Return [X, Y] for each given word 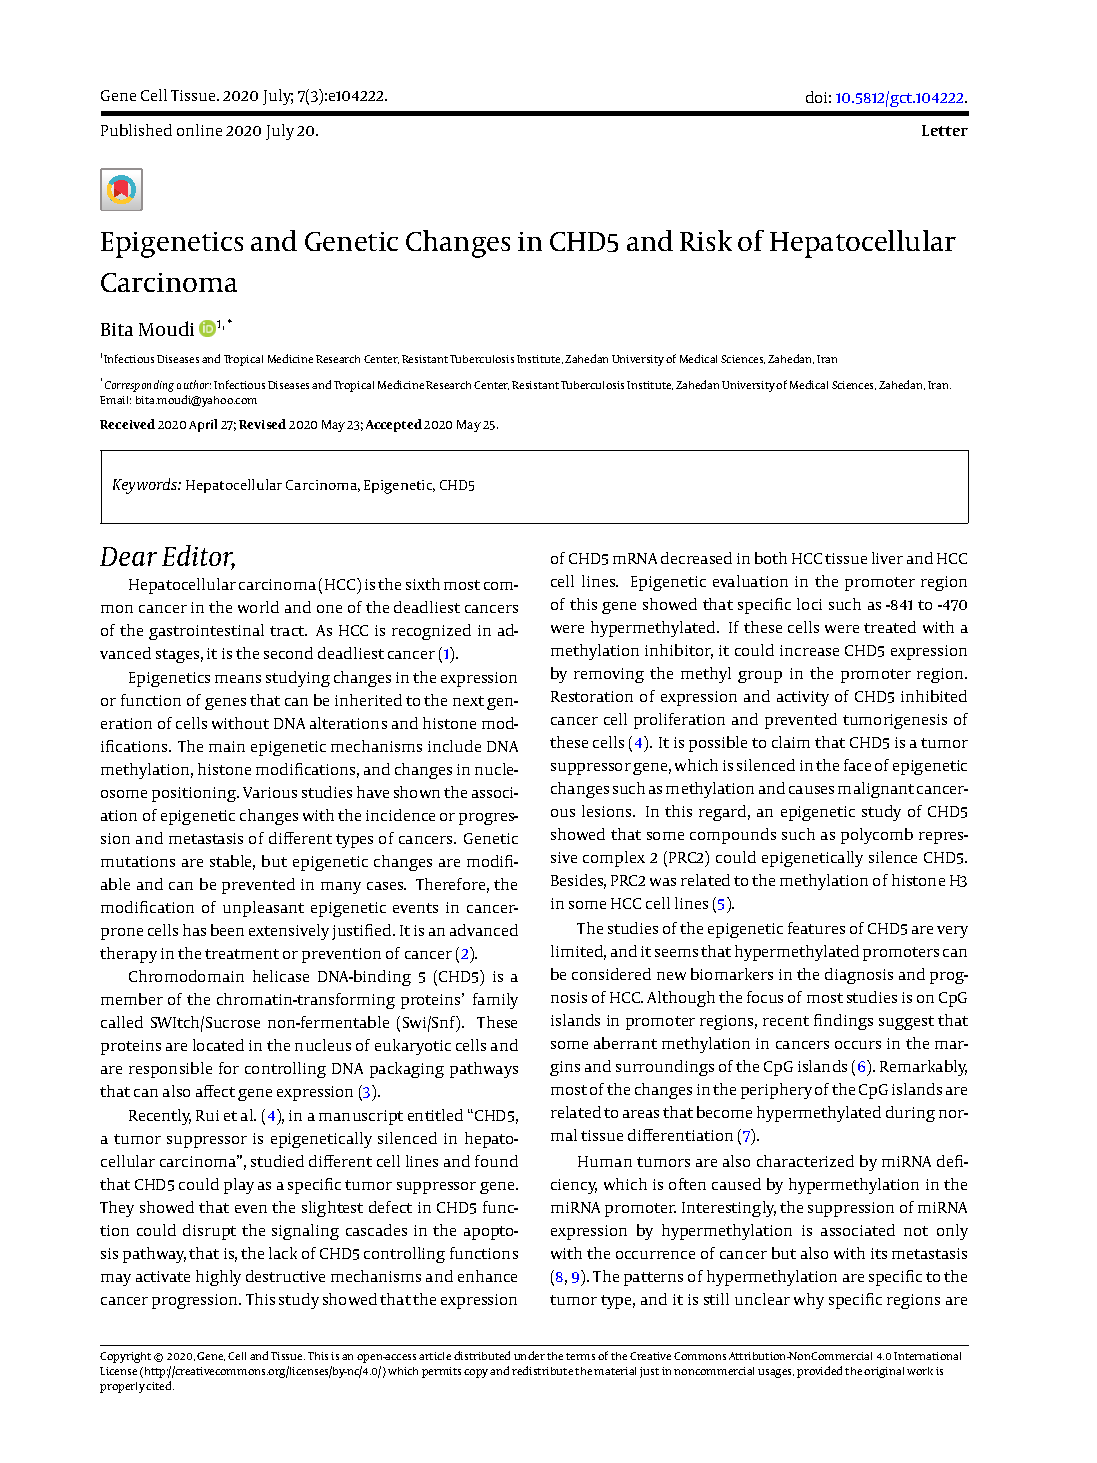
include [454, 746]
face [857, 765]
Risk [706, 240]
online [199, 130]
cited [160, 1385]
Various [270, 792]
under [529, 1355]
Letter [945, 130]
